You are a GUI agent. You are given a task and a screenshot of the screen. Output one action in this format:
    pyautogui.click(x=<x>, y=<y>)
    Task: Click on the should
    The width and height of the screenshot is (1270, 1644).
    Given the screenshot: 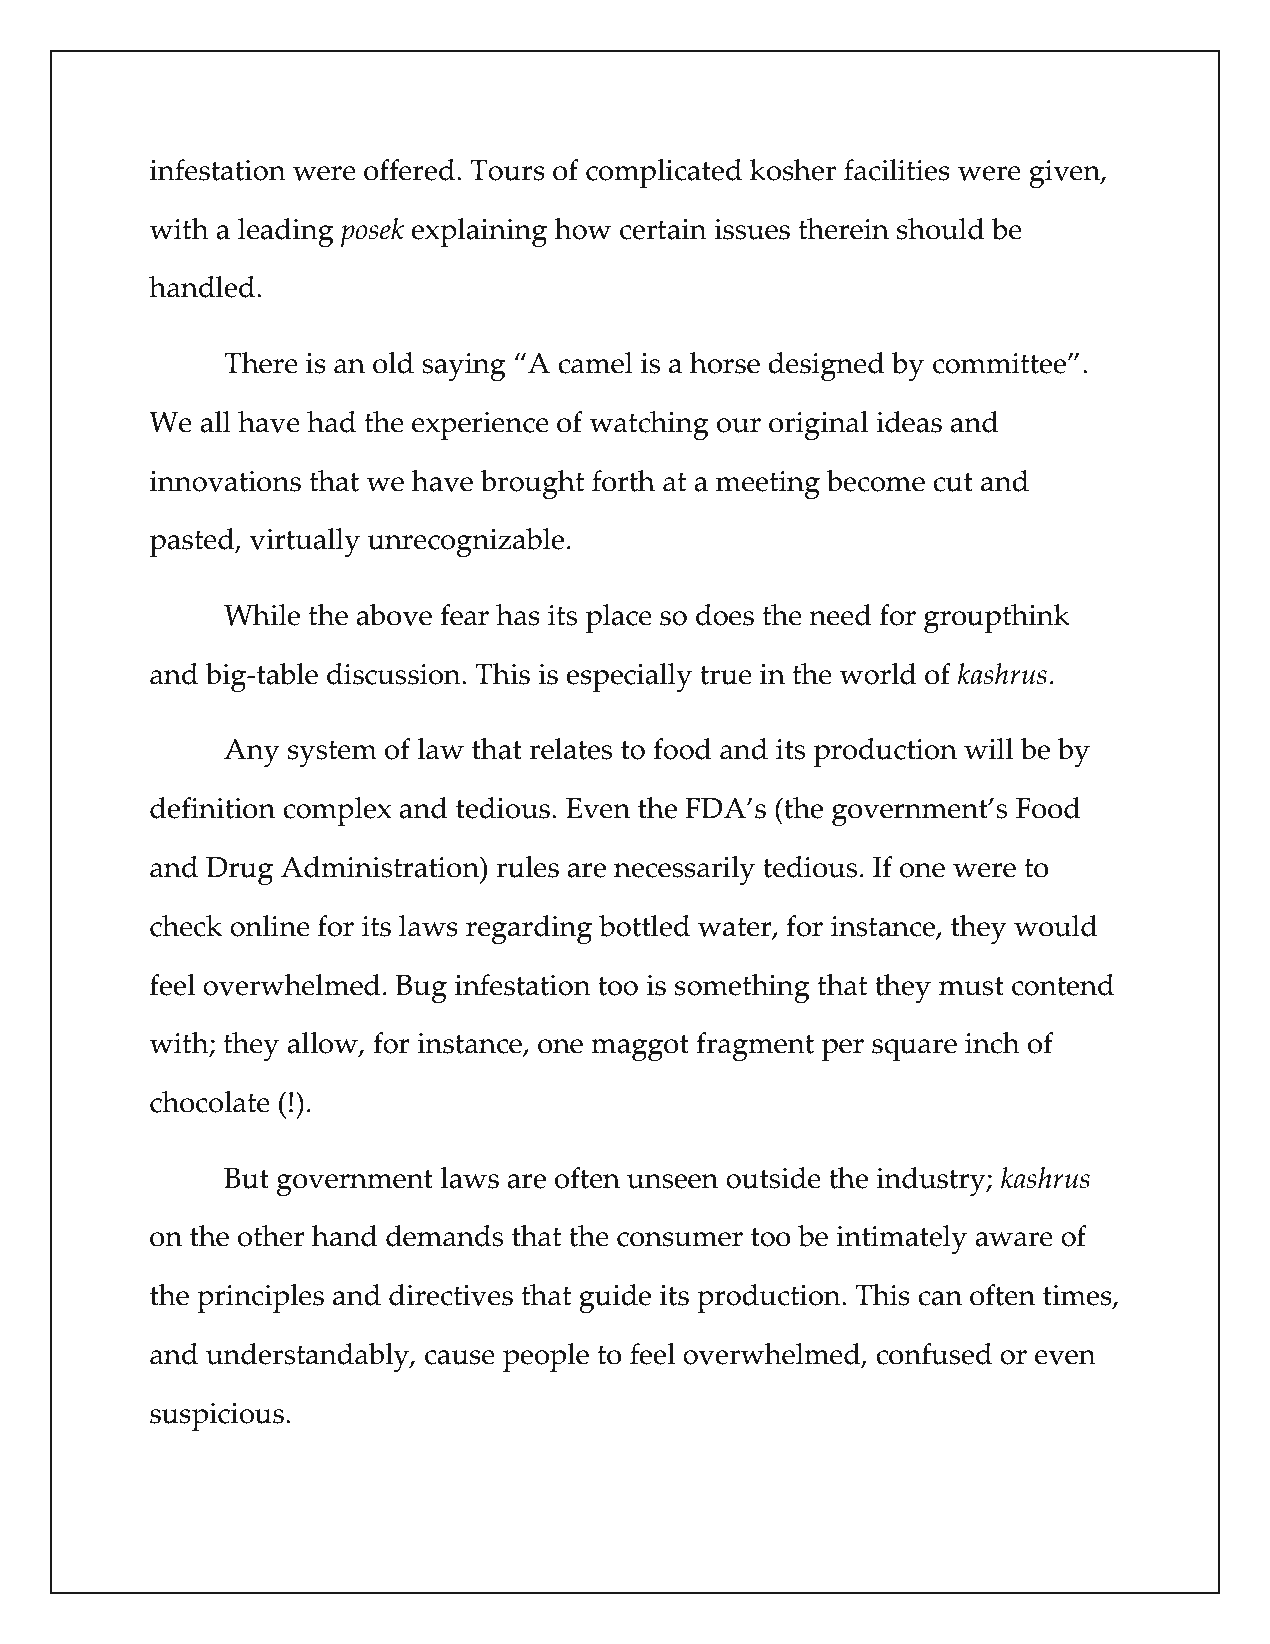 What is the action you would take?
    pyautogui.click(x=941, y=229)
